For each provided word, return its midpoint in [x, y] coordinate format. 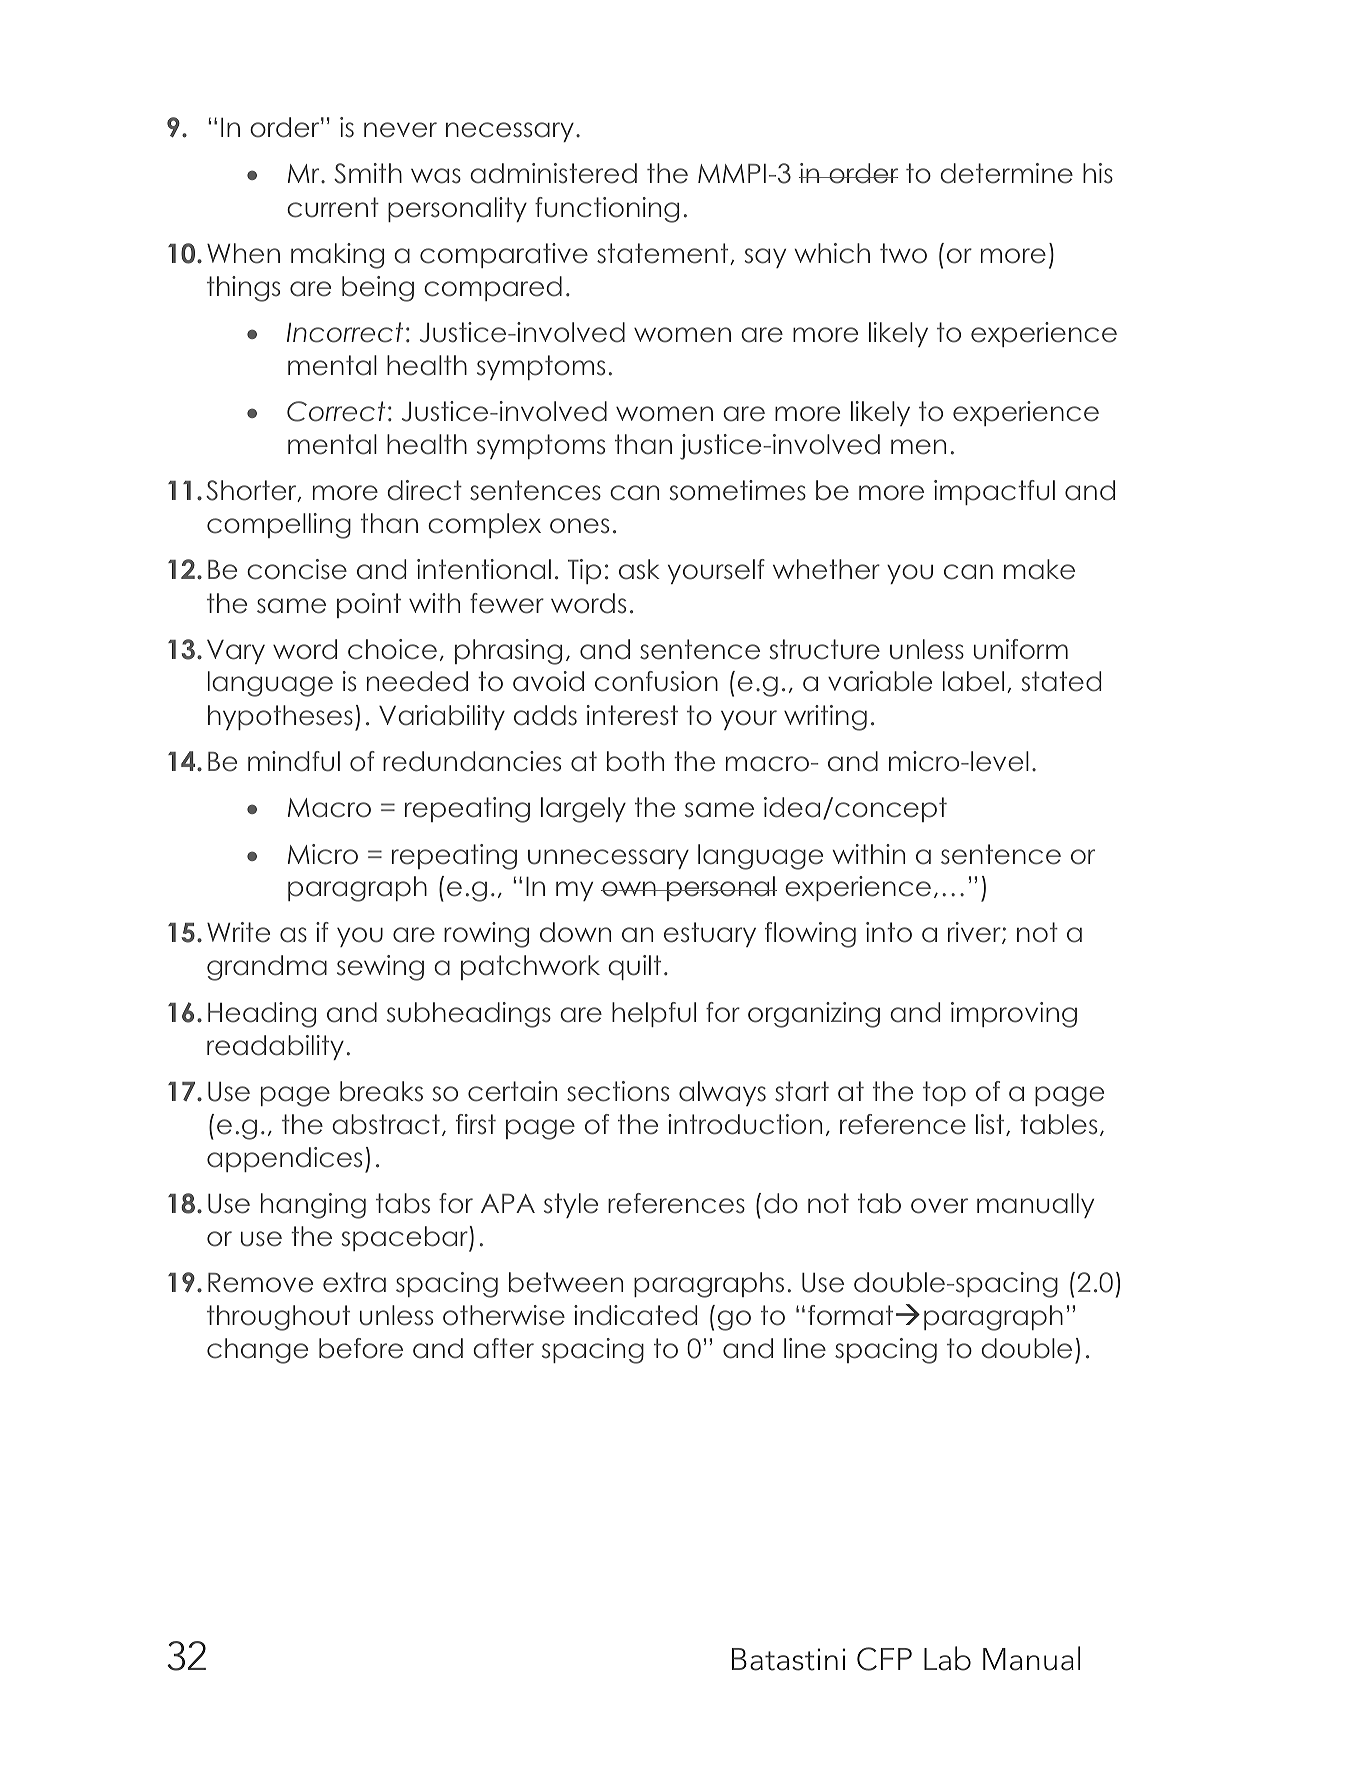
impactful [994, 492]
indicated [635, 1315]
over [939, 1206]
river [975, 933]
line [805, 1348]
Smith [368, 173]
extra [354, 1282]
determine [1006, 173]
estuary [710, 934]
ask [639, 569]
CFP [884, 1659]
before [361, 1348]
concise [297, 569]
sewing [380, 968]
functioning [607, 210]
